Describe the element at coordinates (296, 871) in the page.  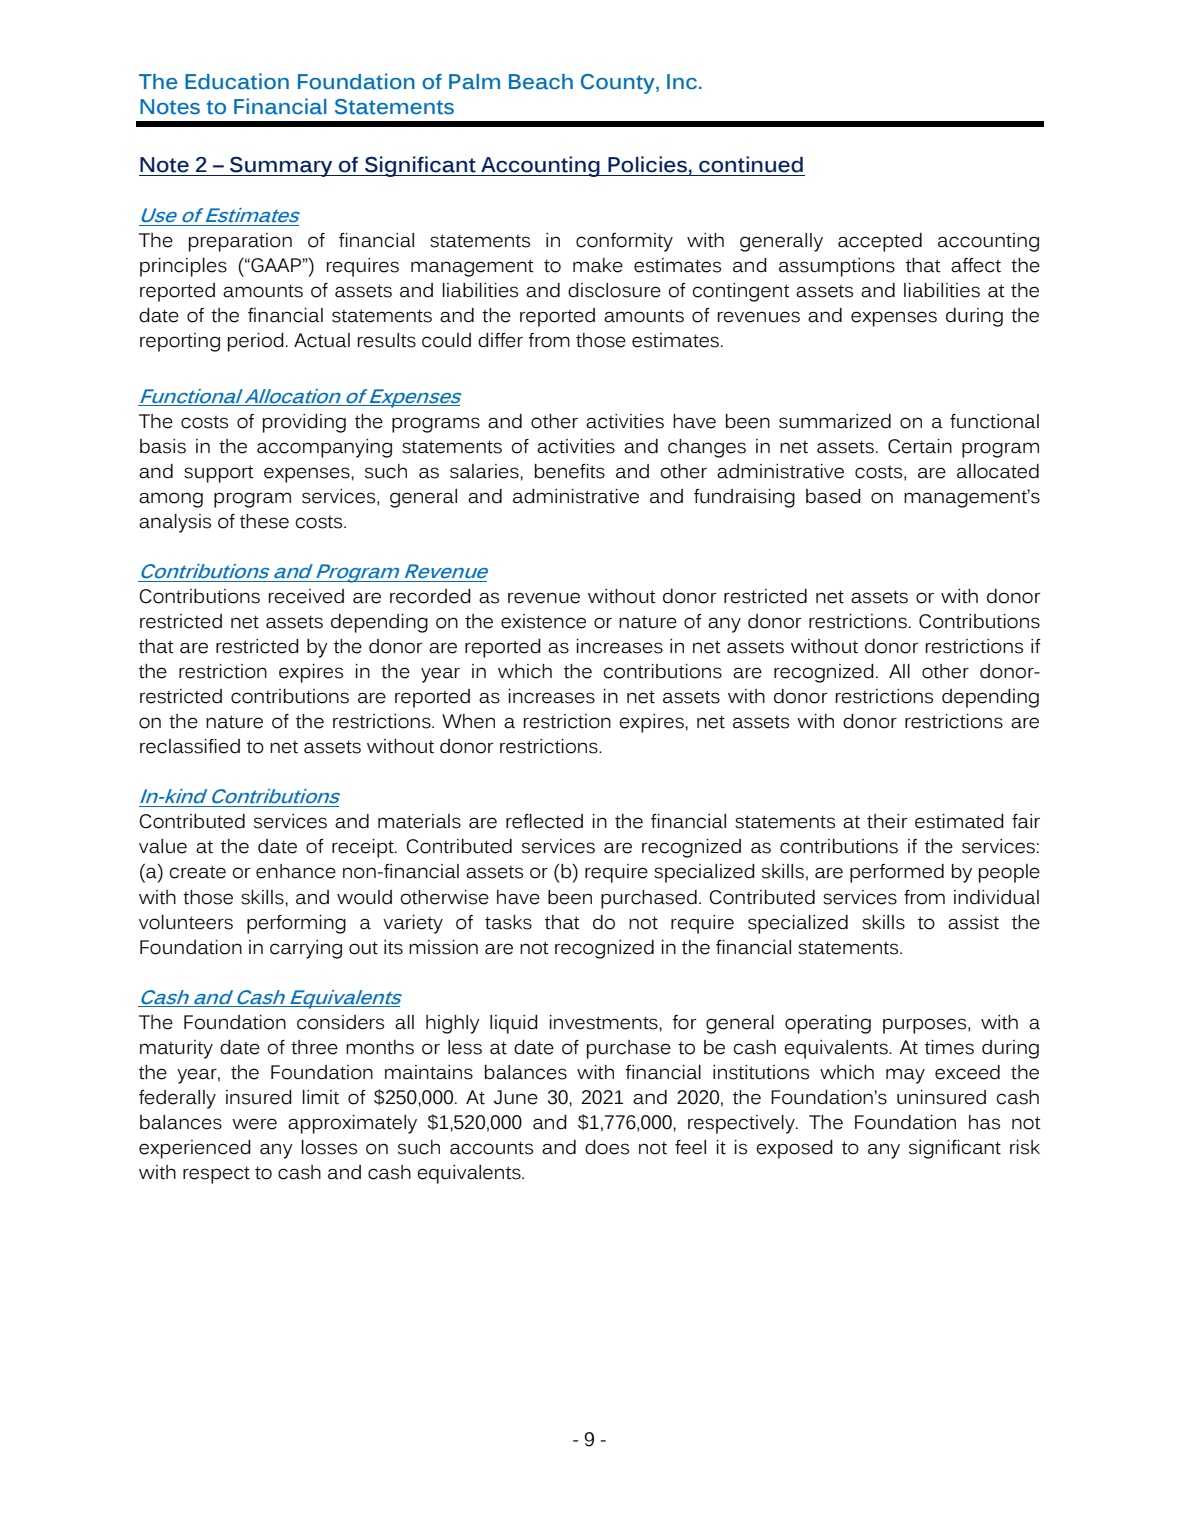
I see `enhance` at that location.
